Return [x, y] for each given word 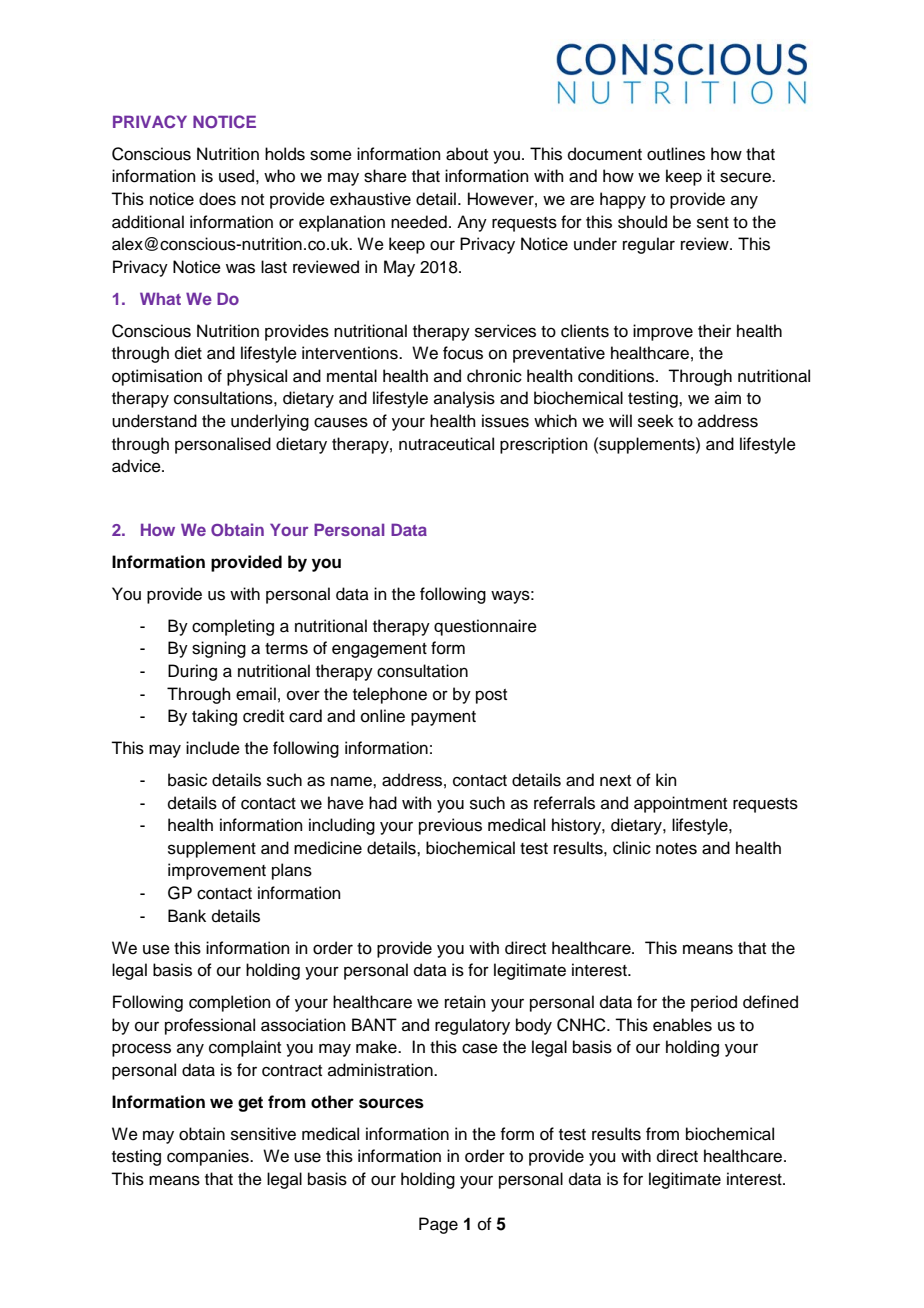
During [192, 672]
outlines [676, 154]
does [217, 199]
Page [438, 1225]
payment [443, 718]
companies [209, 1157]
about [467, 154]
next [615, 781]
